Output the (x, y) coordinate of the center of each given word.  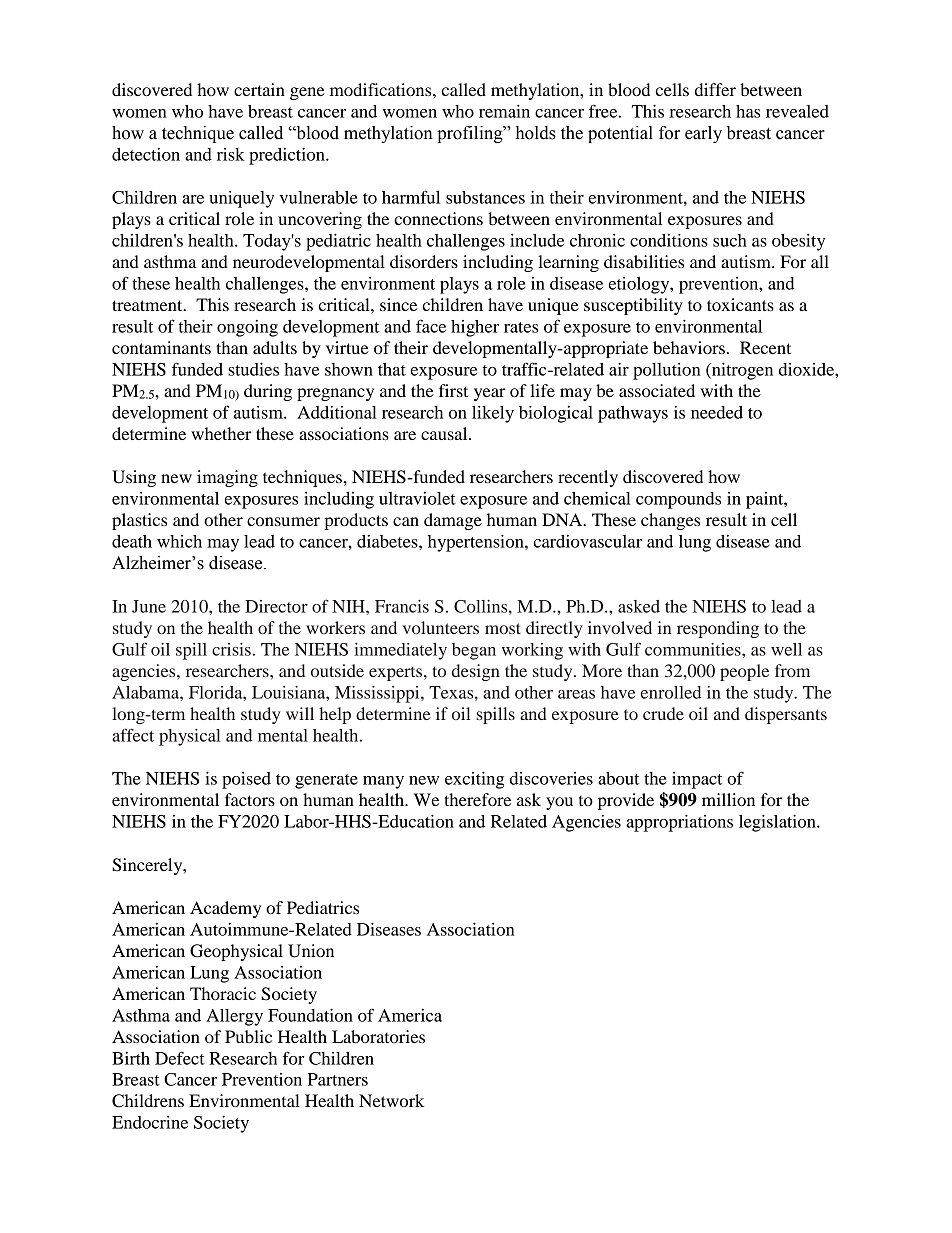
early (703, 134)
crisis (231, 649)
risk (231, 154)
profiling (471, 134)
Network (391, 1100)
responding (718, 629)
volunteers (441, 627)
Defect (180, 1058)
